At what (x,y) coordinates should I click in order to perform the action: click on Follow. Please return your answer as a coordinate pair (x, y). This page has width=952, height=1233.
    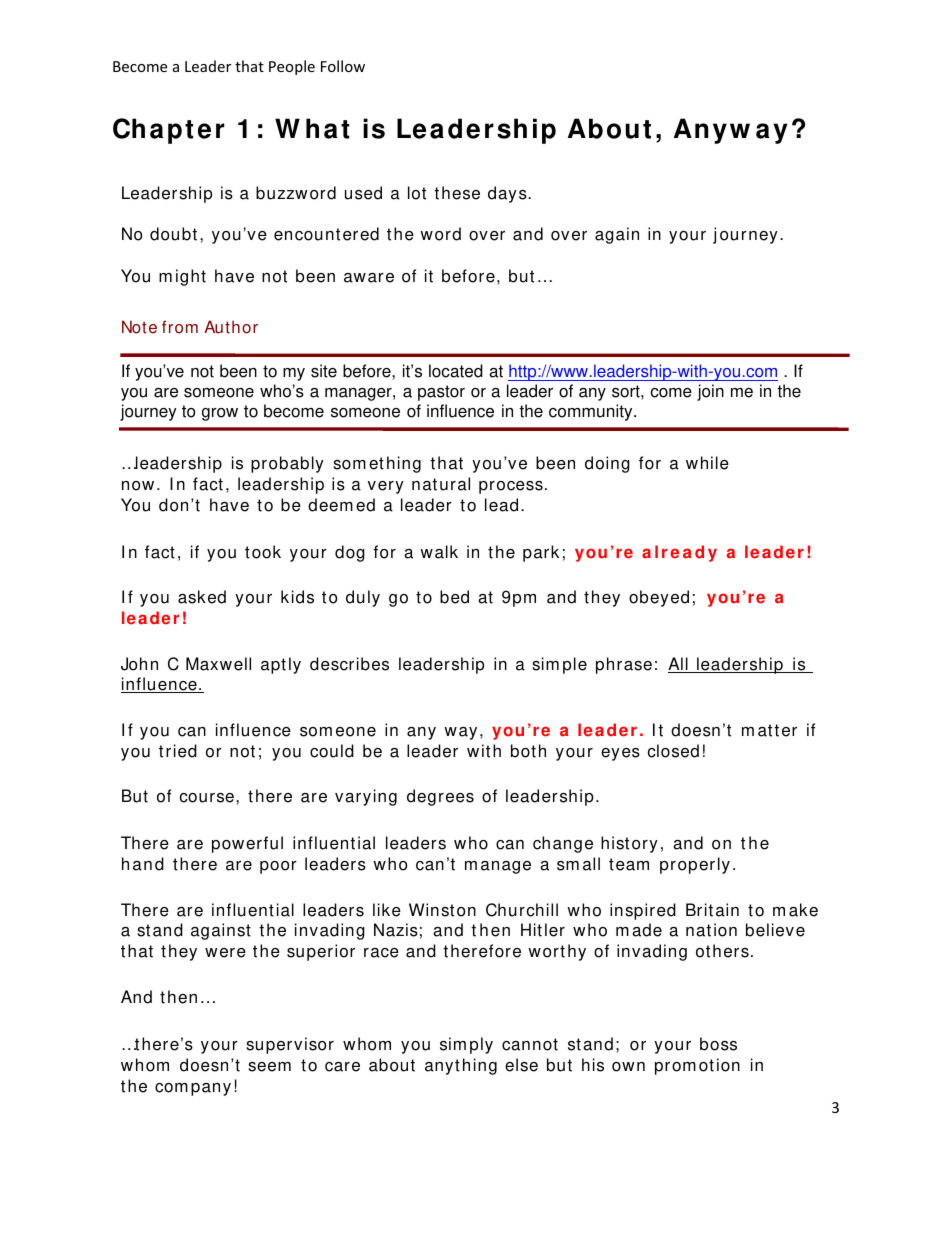
    Looking at the image, I should click on (343, 66).
